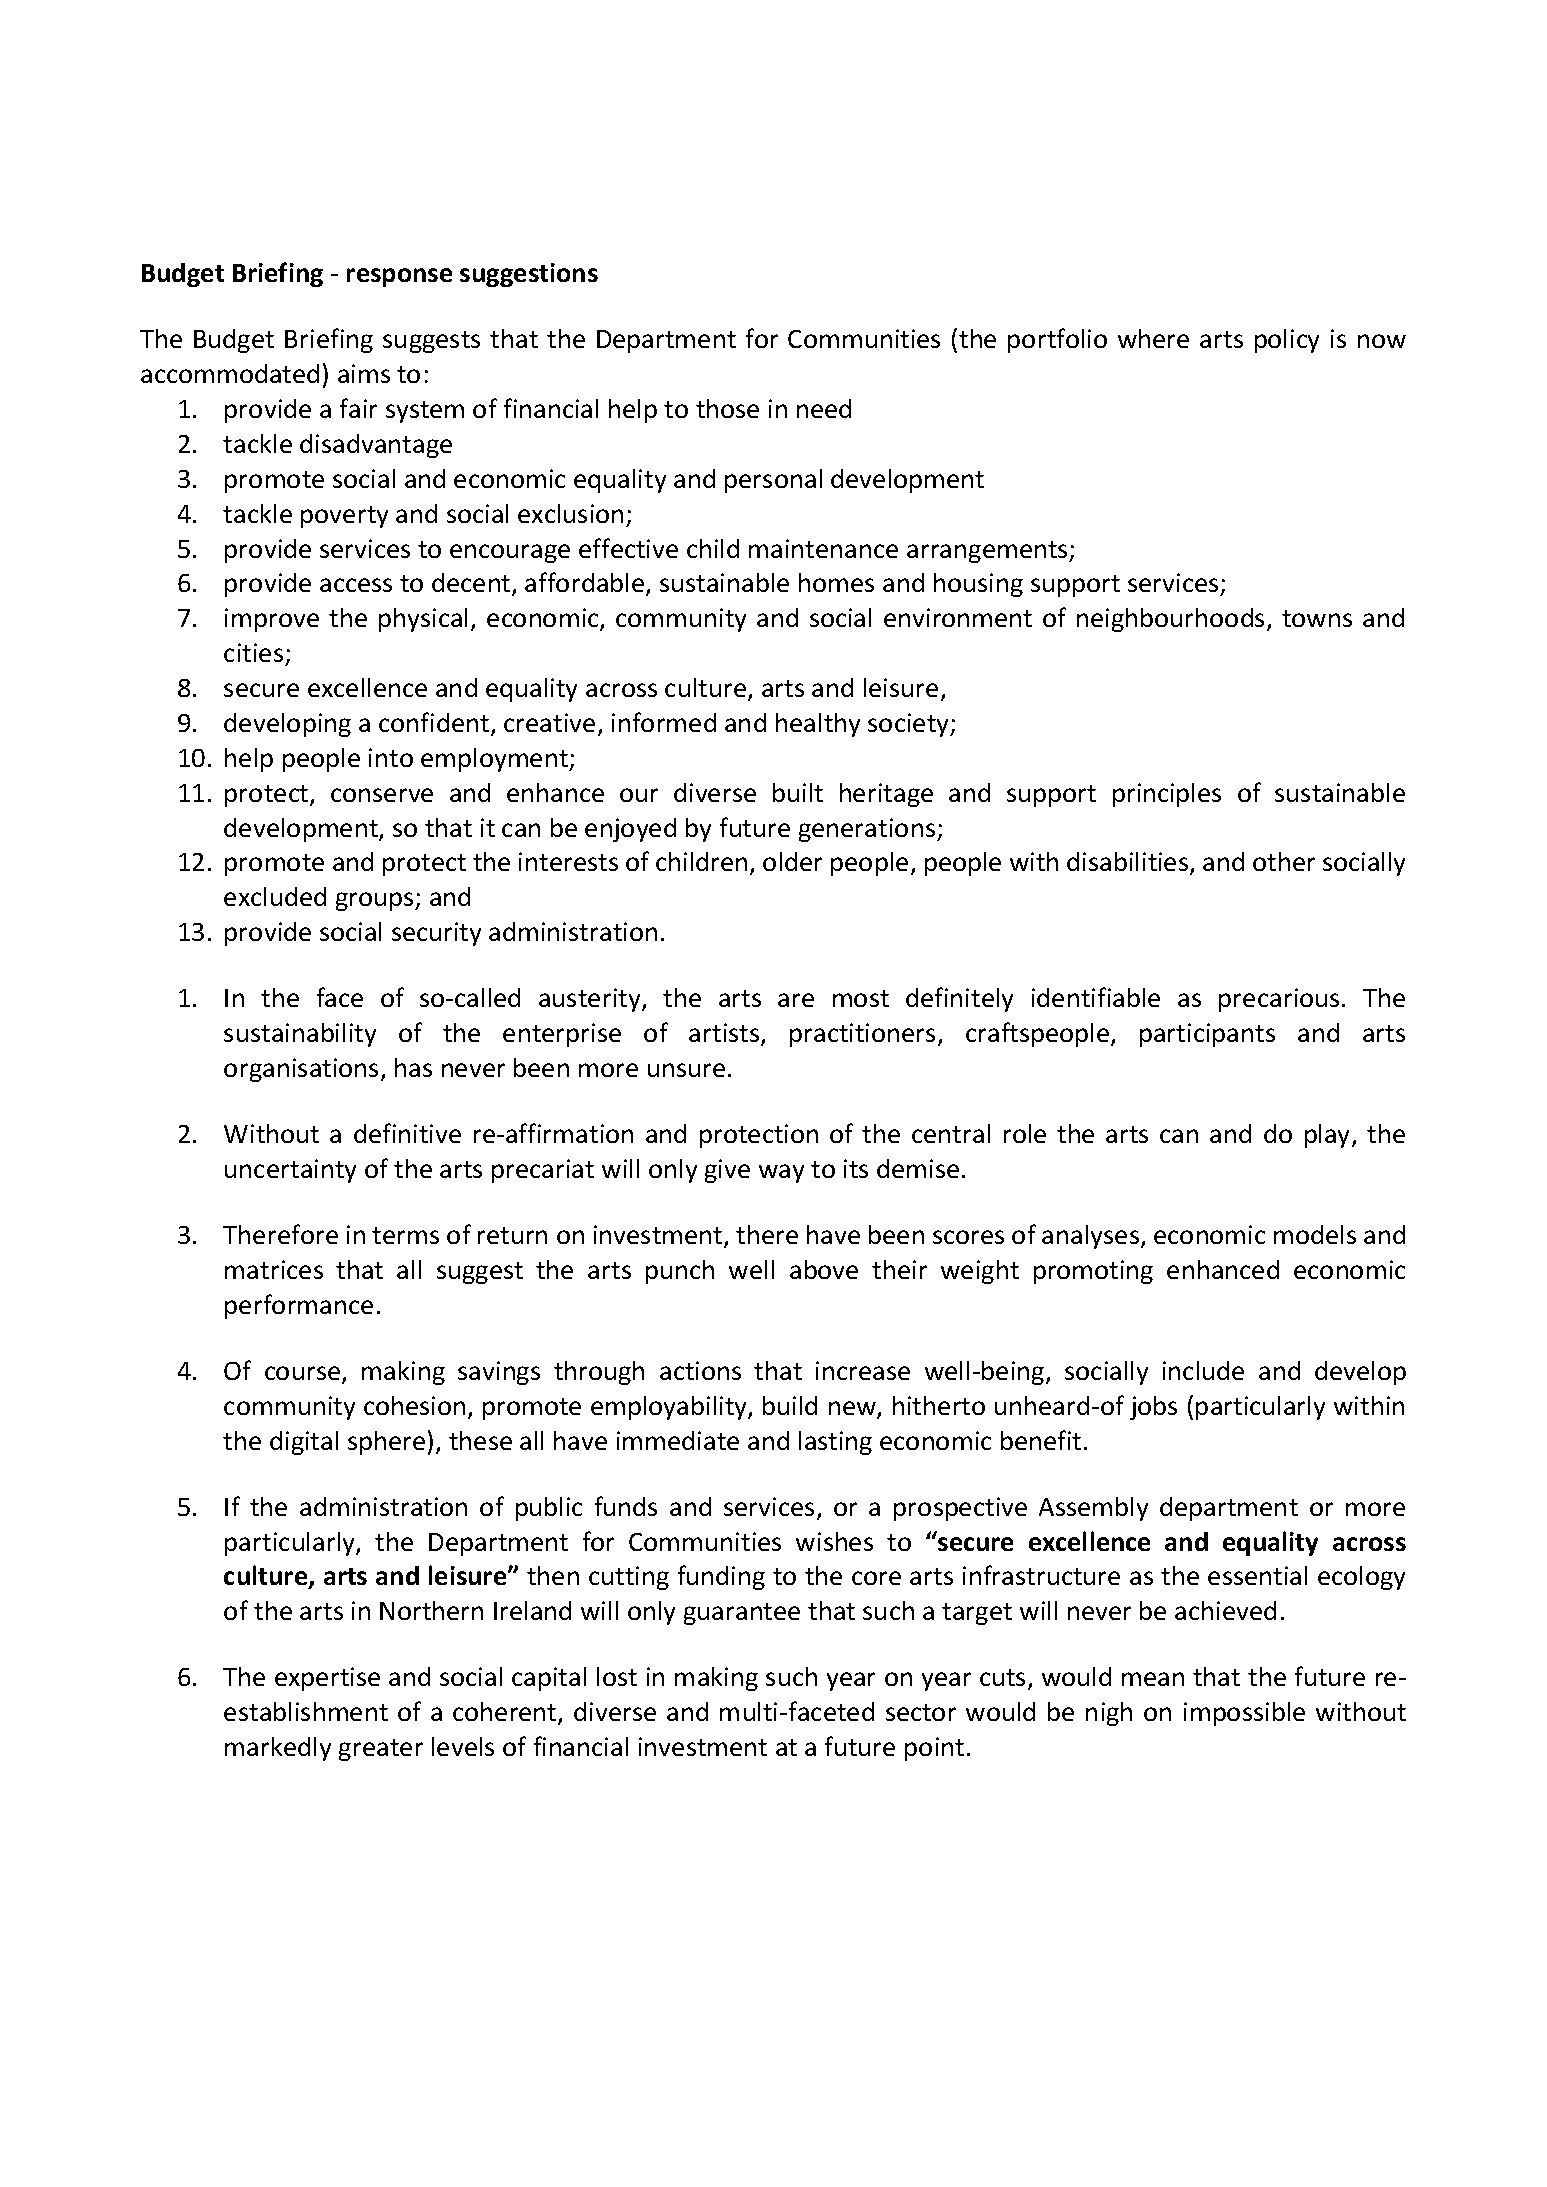 The width and height of the screenshot is (1547, 2187). I want to click on sector, so click(921, 1712).
